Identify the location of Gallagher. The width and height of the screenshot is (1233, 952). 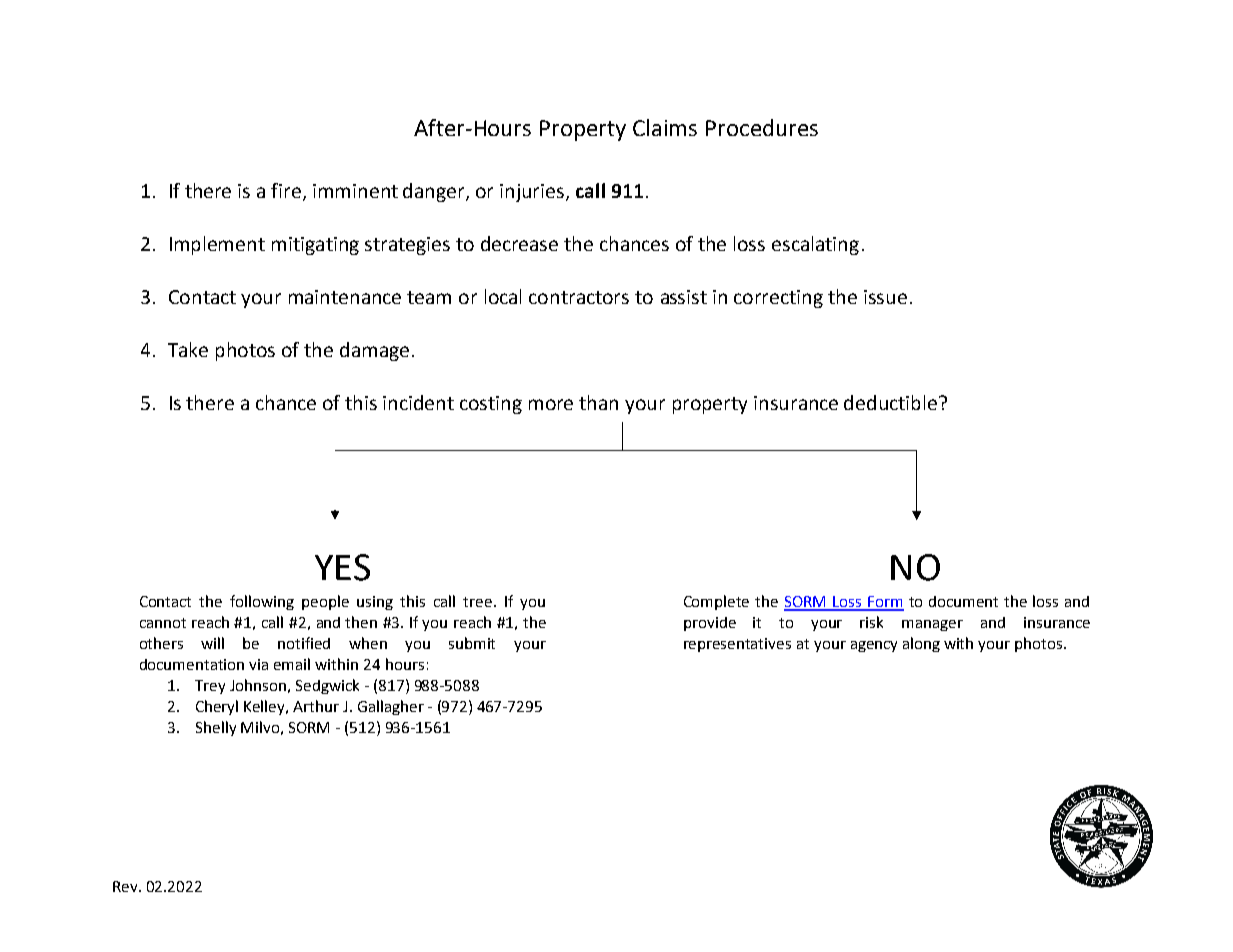
(391, 707).
